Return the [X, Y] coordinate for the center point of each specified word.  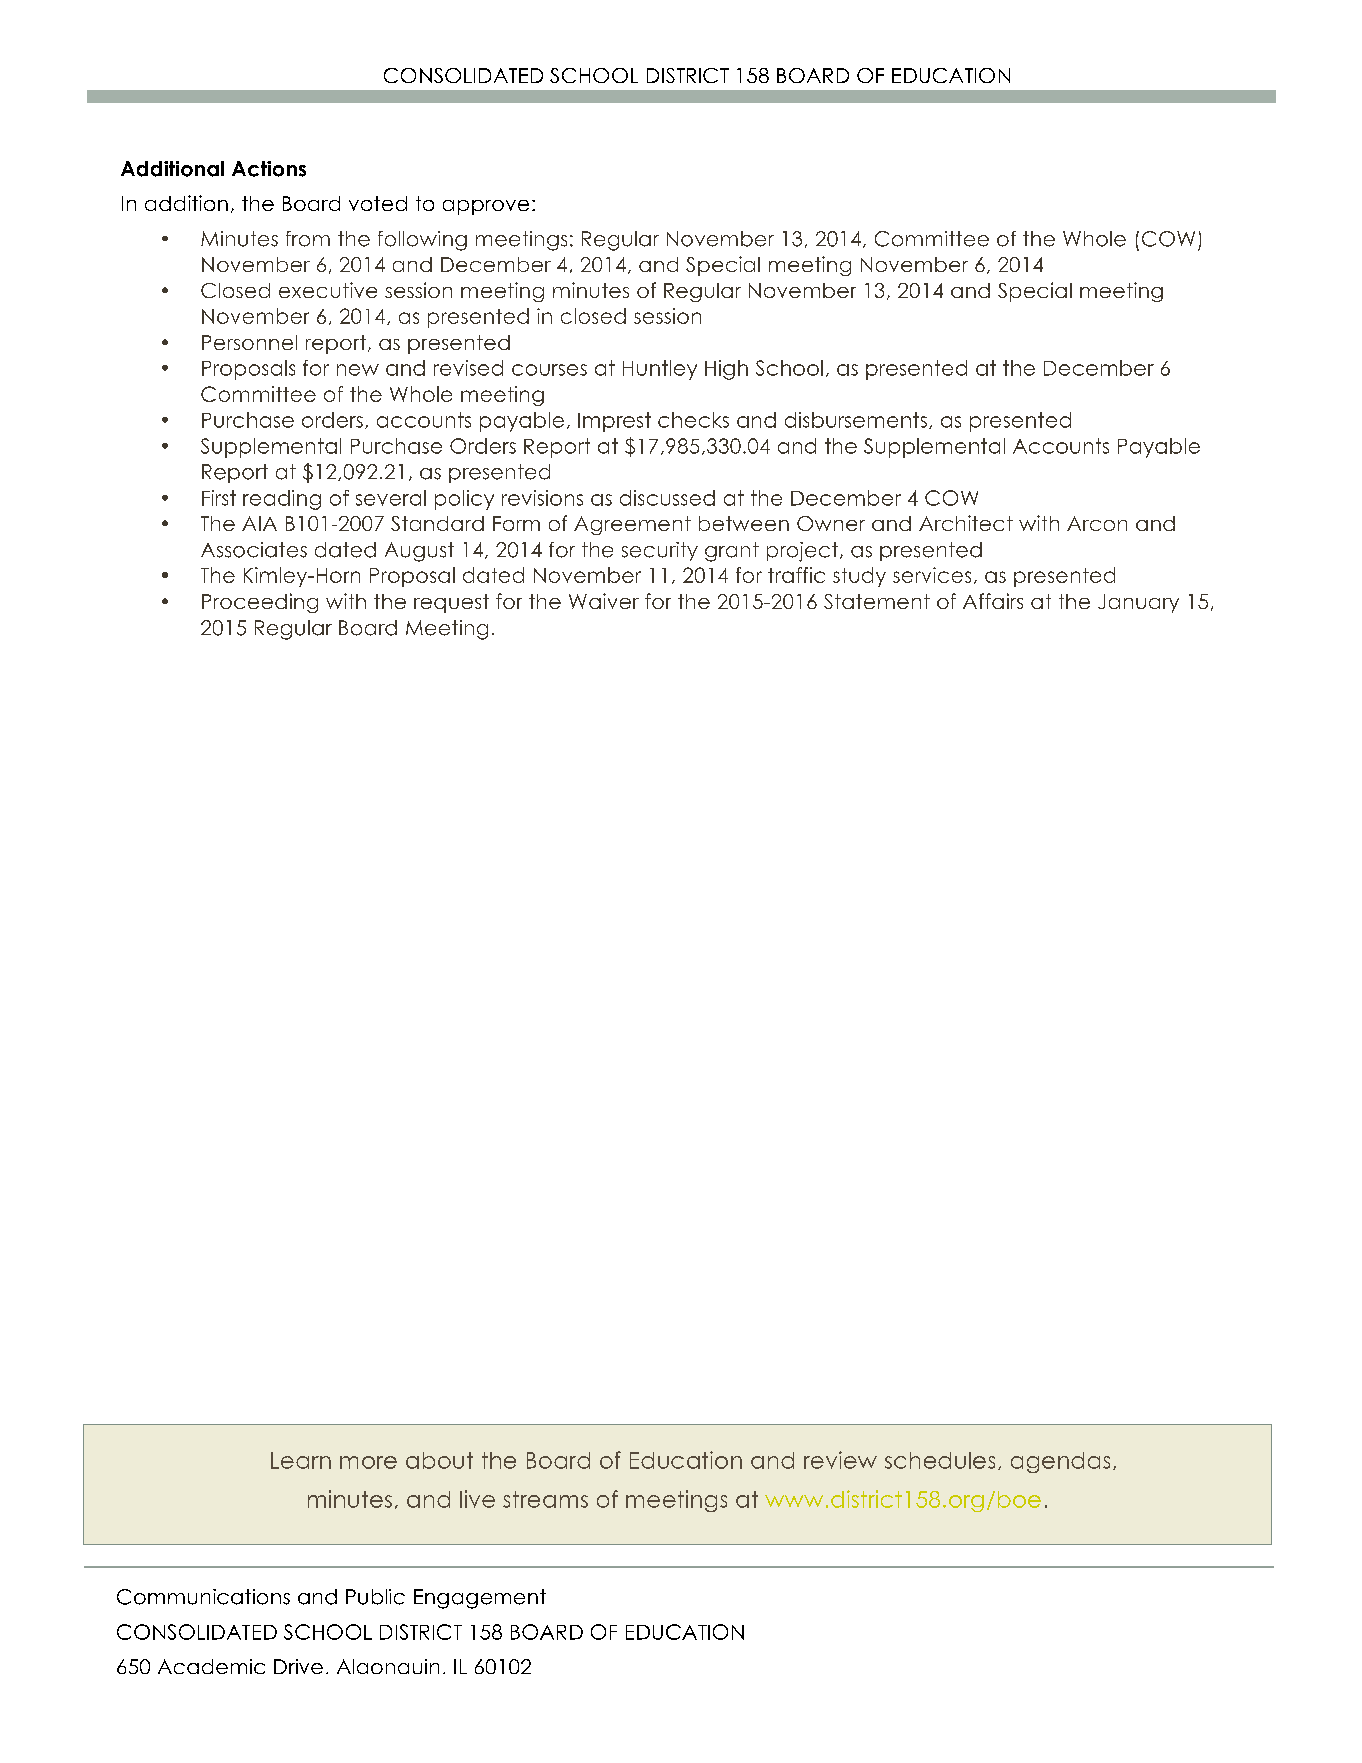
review [840, 1460]
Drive [298, 1666]
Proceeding [260, 603]
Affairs [993, 601]
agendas [1060, 1462]
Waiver [604, 601]
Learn [301, 1460]
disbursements [856, 420]
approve [486, 207]
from [308, 239]
